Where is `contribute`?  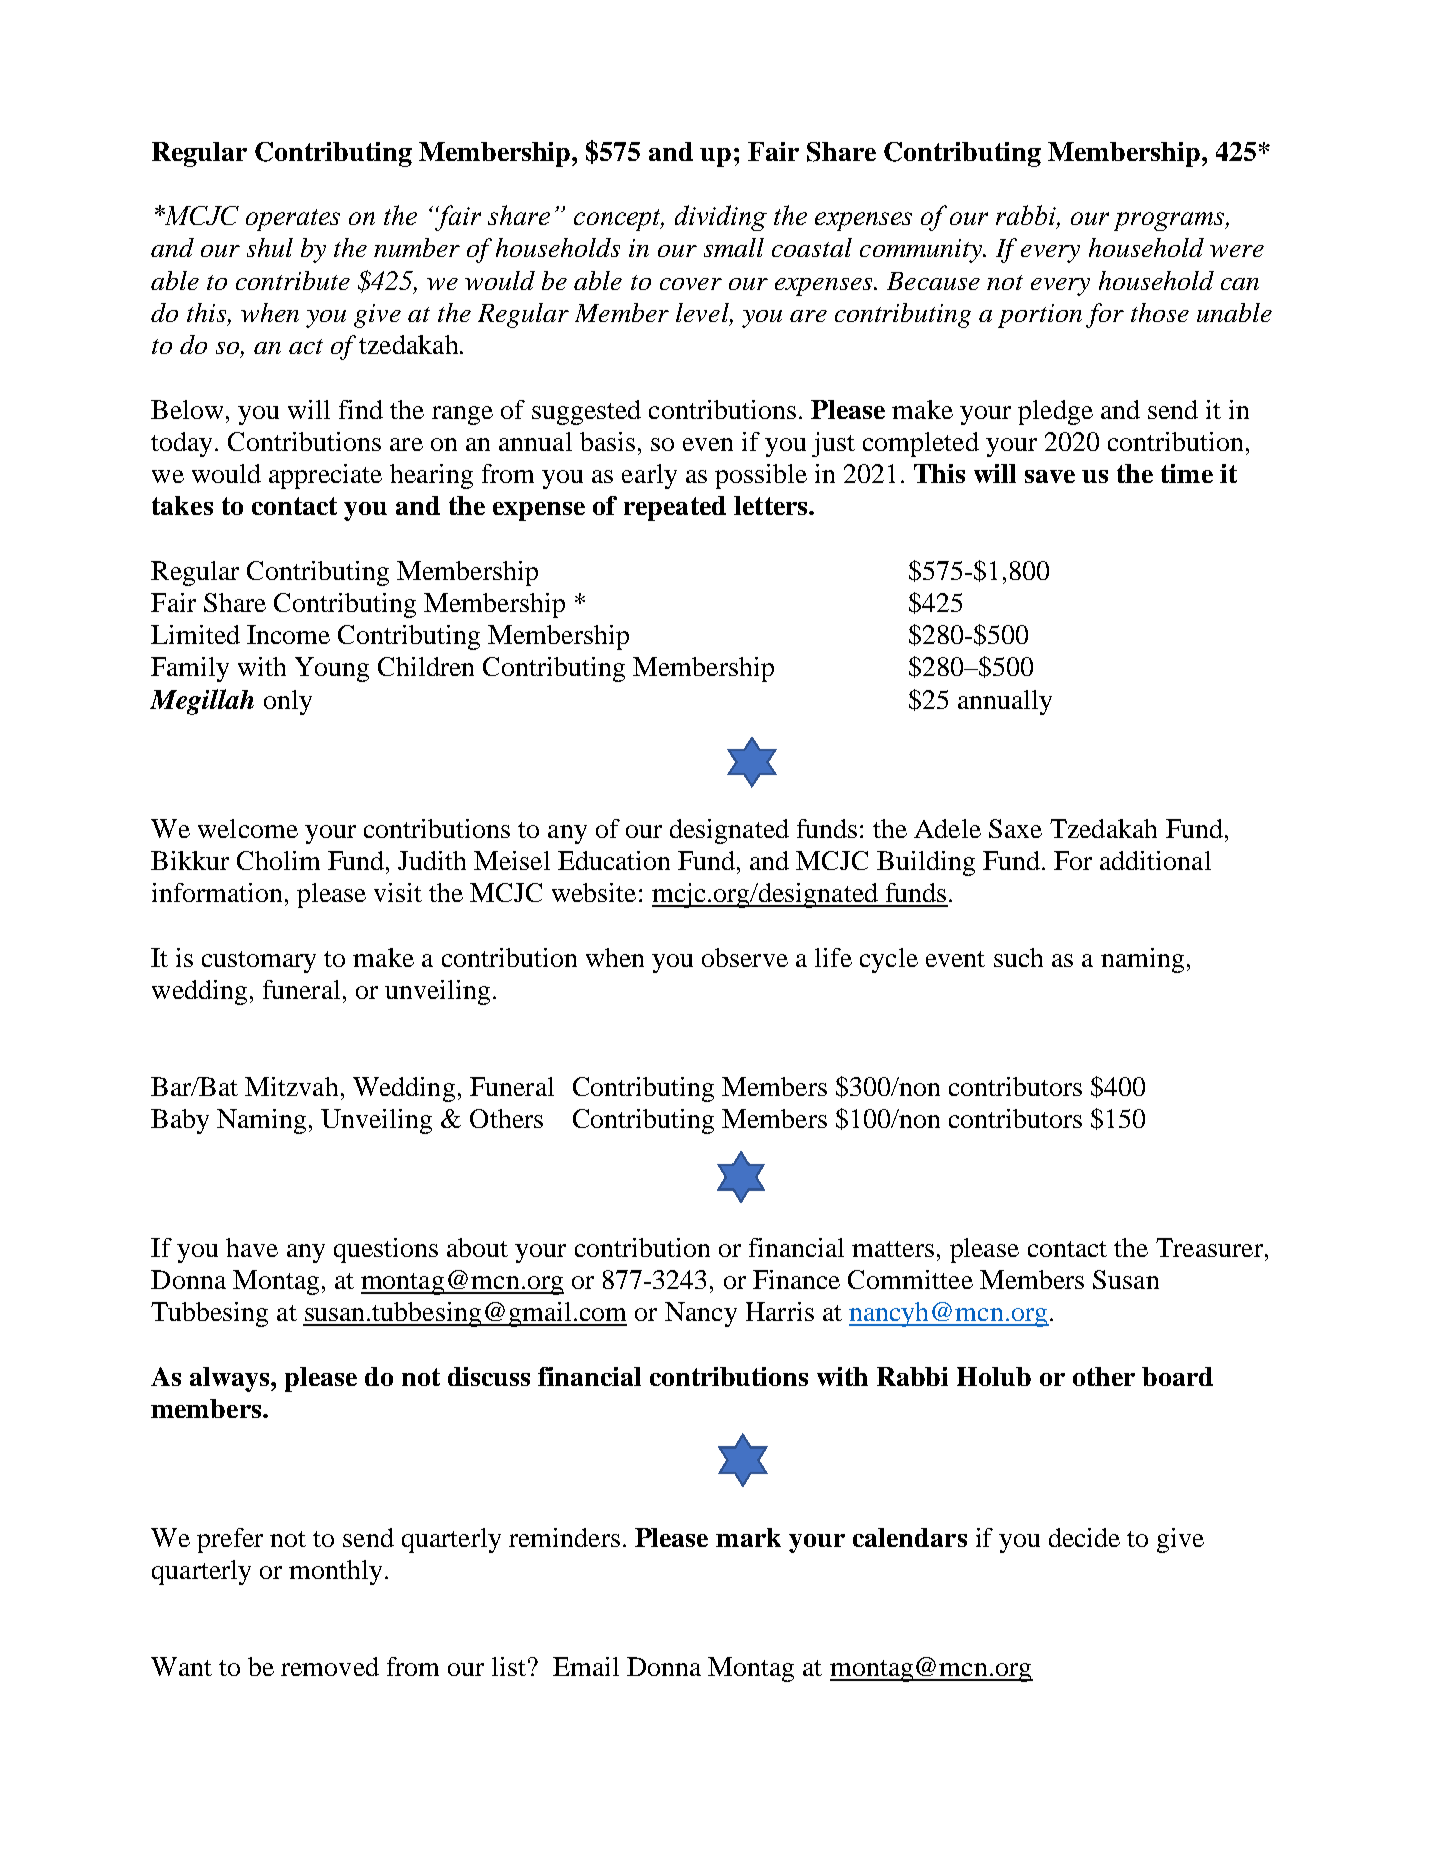 contribute is located at coordinates (293, 280).
